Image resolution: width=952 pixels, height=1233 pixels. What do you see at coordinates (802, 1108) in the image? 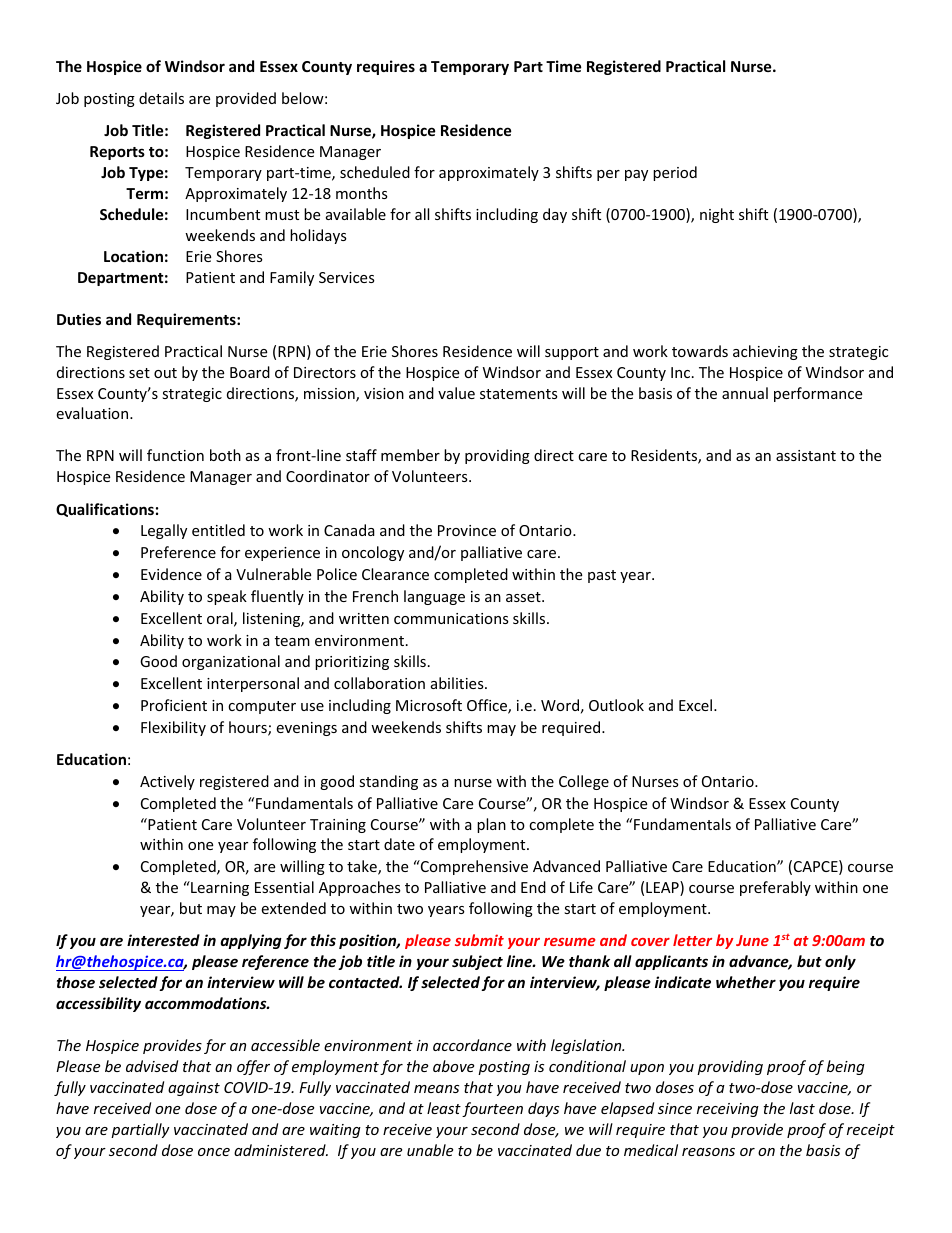
I see `last` at bounding box center [802, 1108].
